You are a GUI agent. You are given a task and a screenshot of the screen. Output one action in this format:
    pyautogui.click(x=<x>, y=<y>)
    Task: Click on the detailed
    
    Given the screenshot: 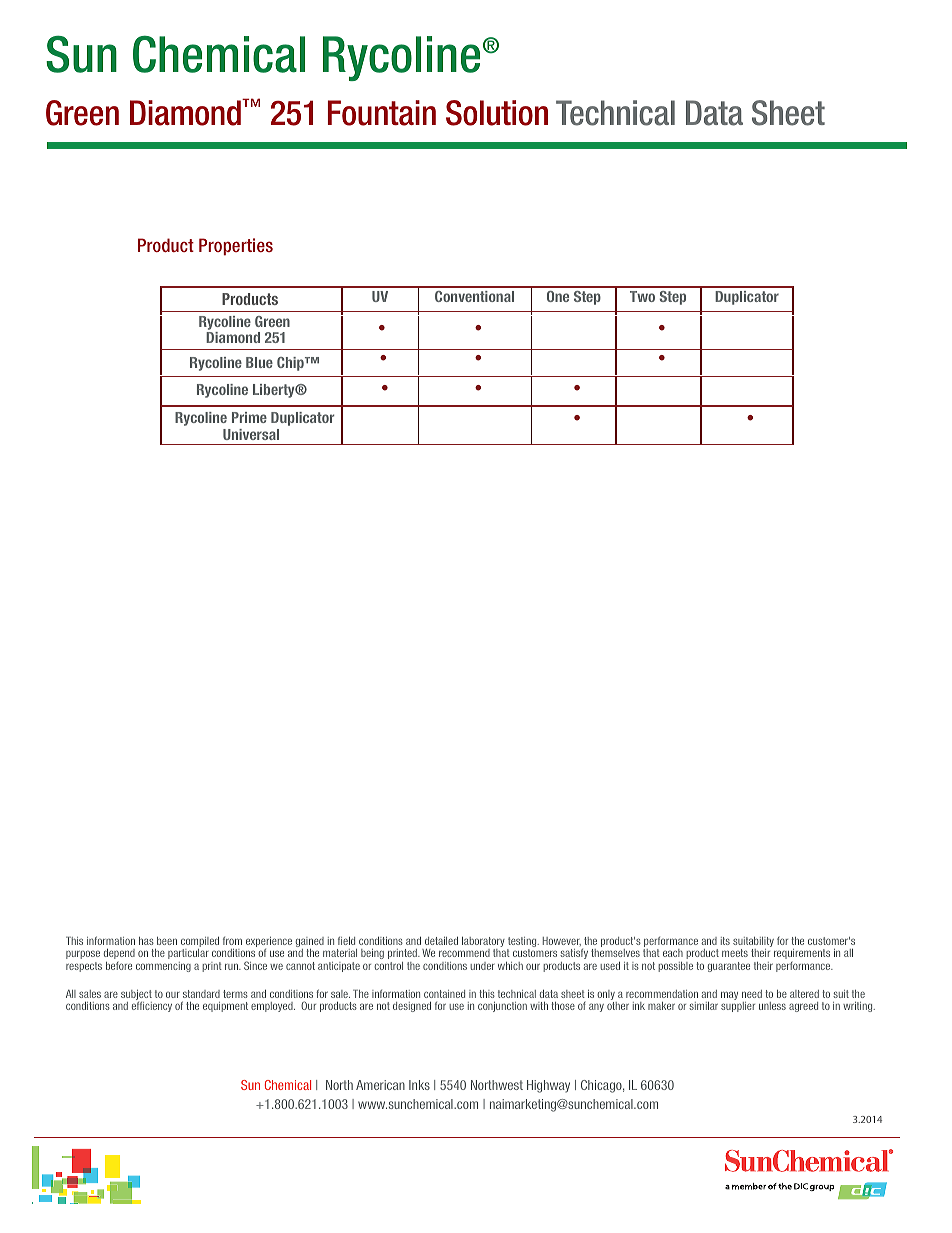 What is the action you would take?
    pyautogui.click(x=441, y=941)
